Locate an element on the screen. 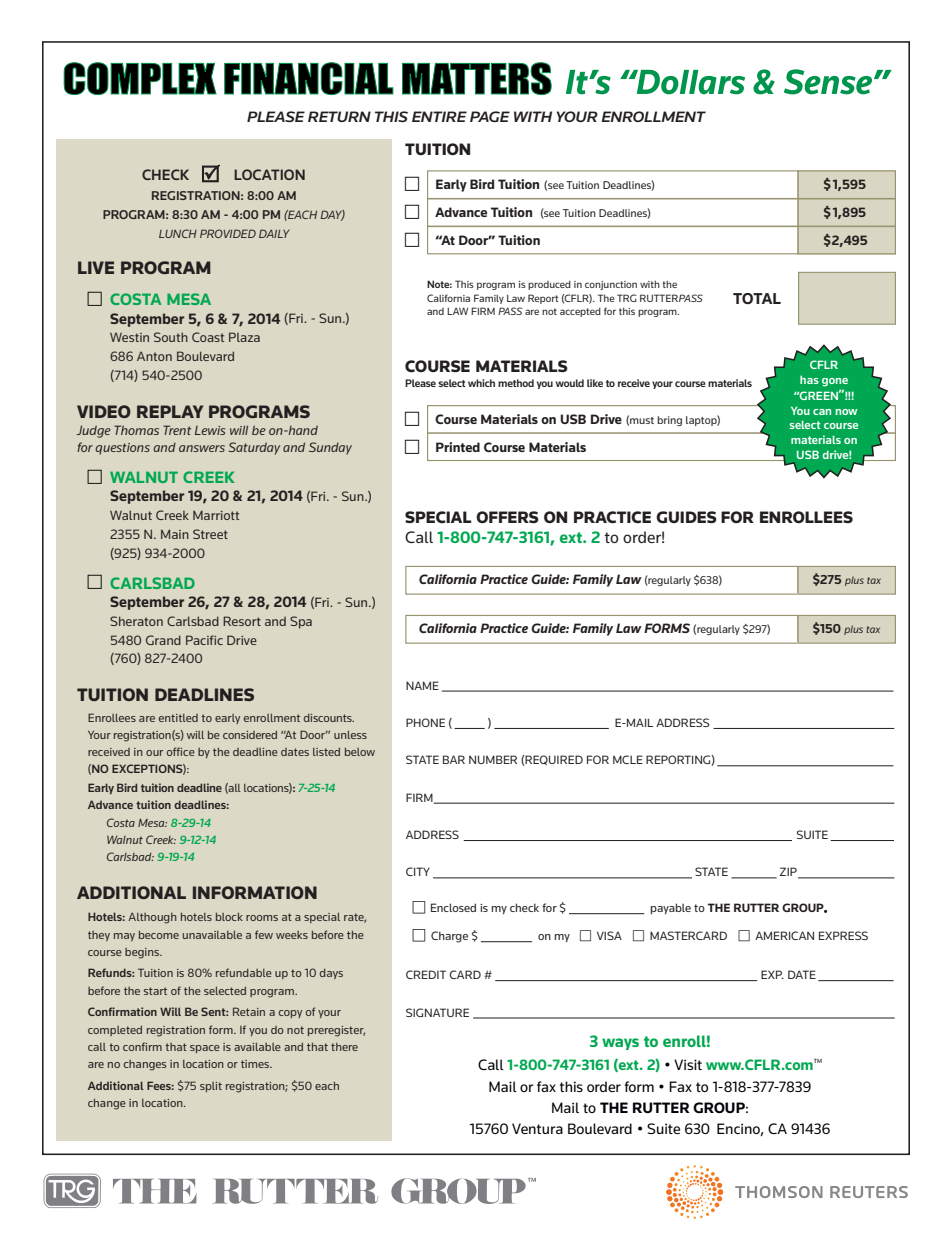 The width and height of the screenshot is (952, 1233). LUNCH is located at coordinates (178, 233).
